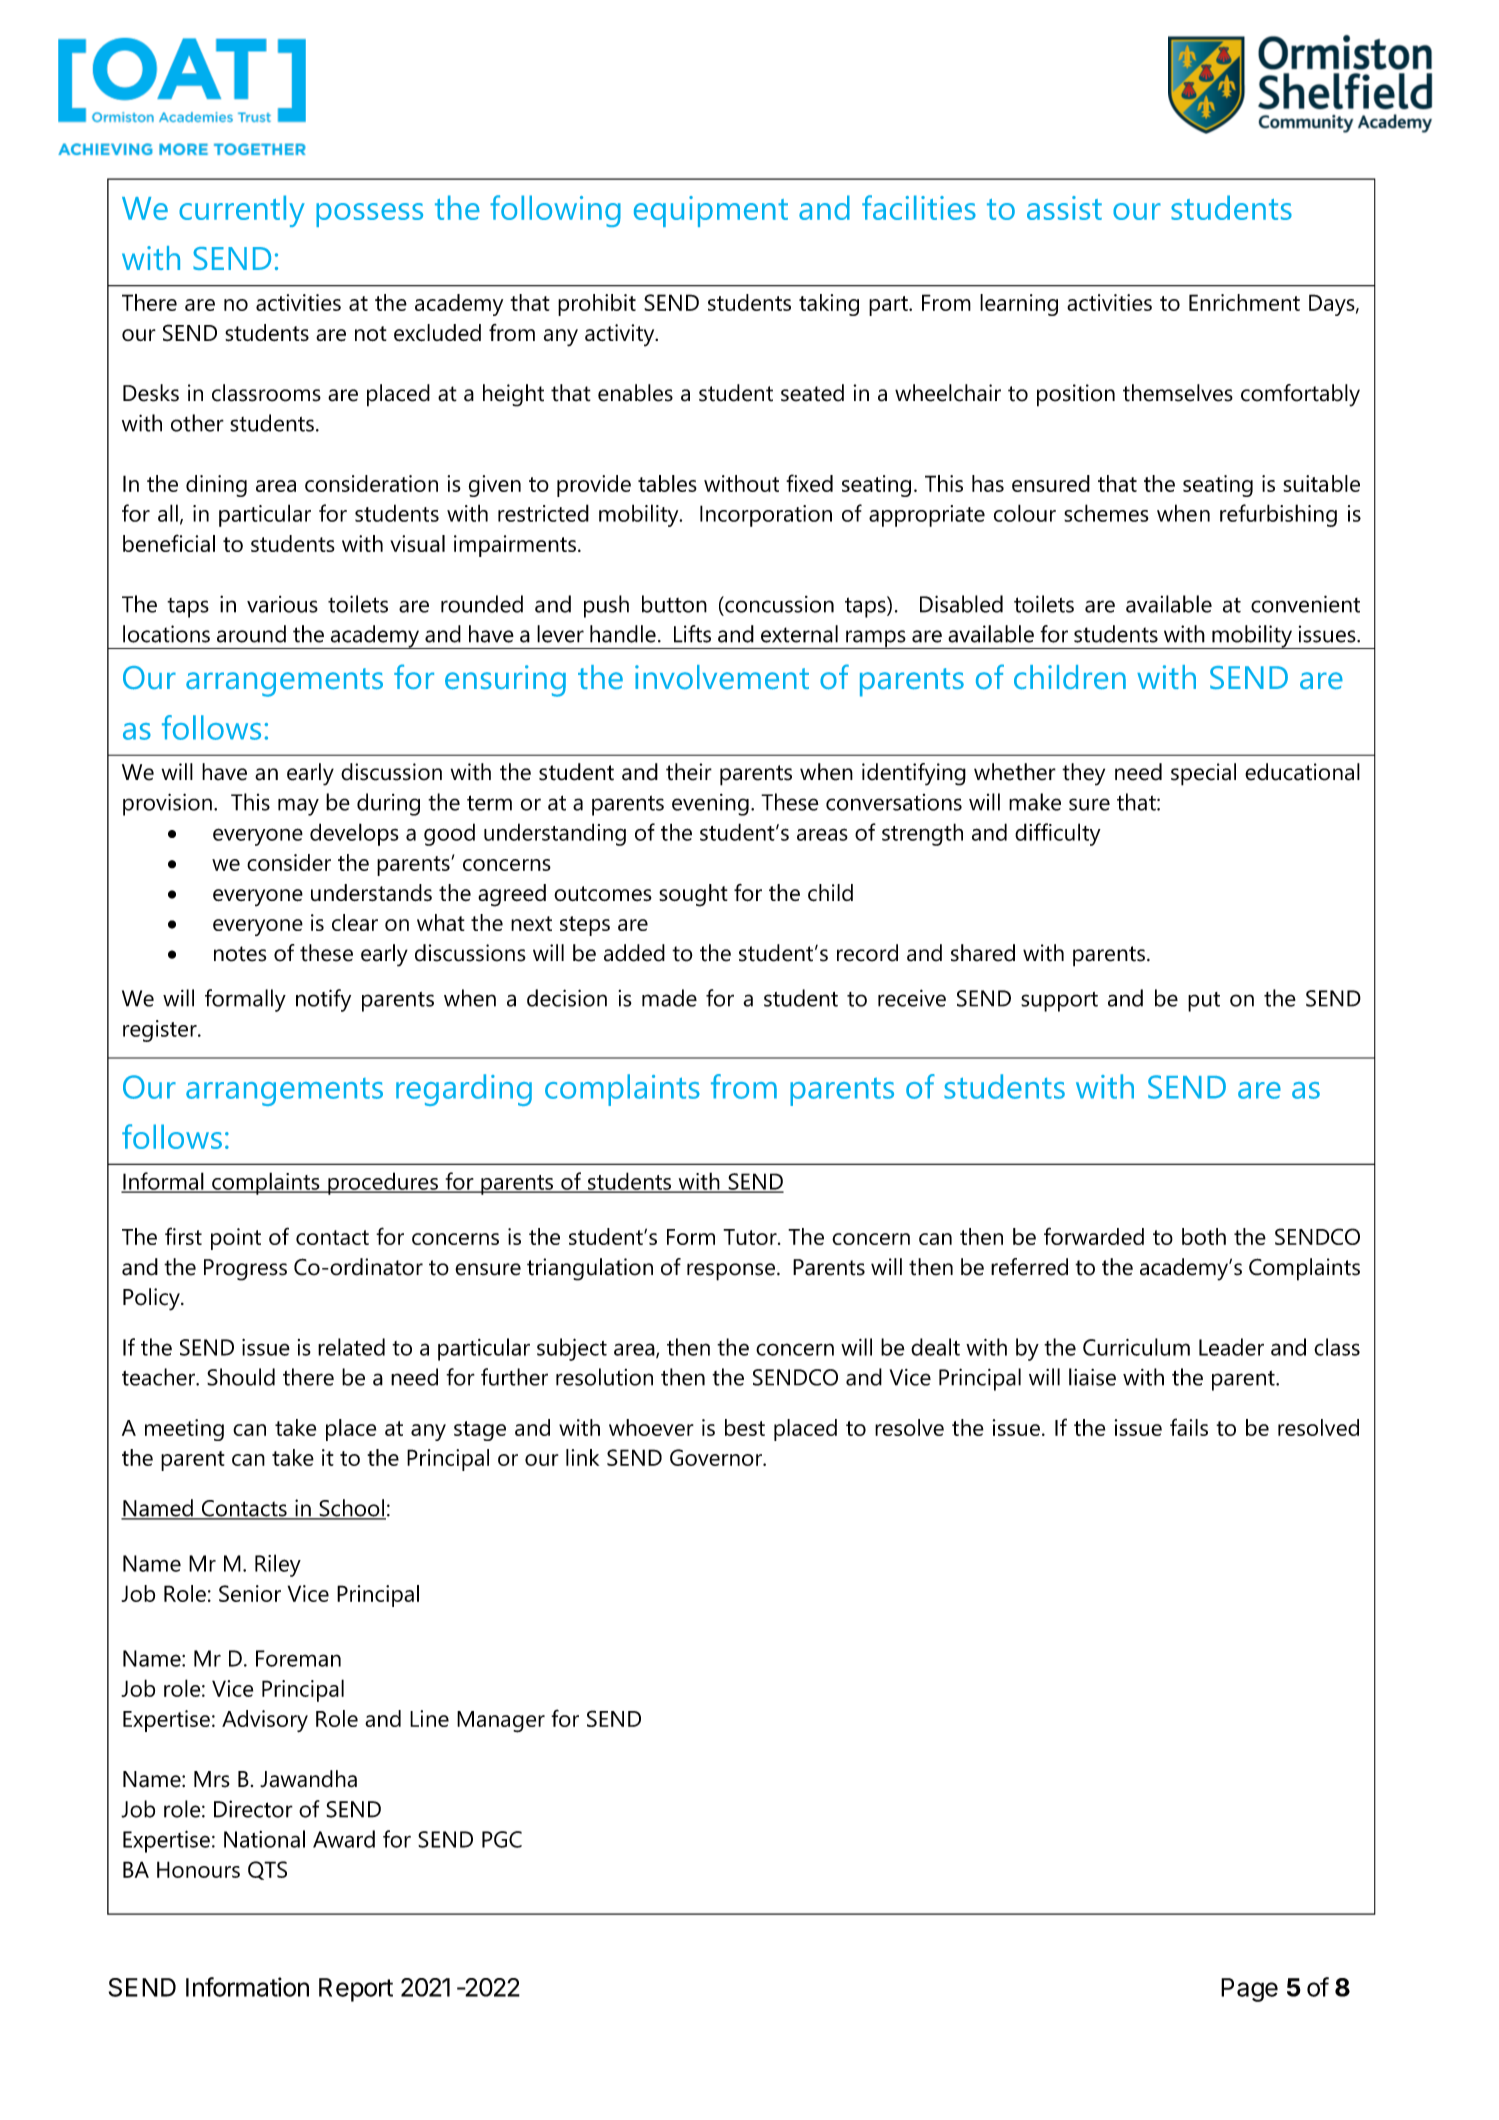  What do you see at coordinates (267, 1870) in the screenshot?
I see `QTS` at bounding box center [267, 1870].
